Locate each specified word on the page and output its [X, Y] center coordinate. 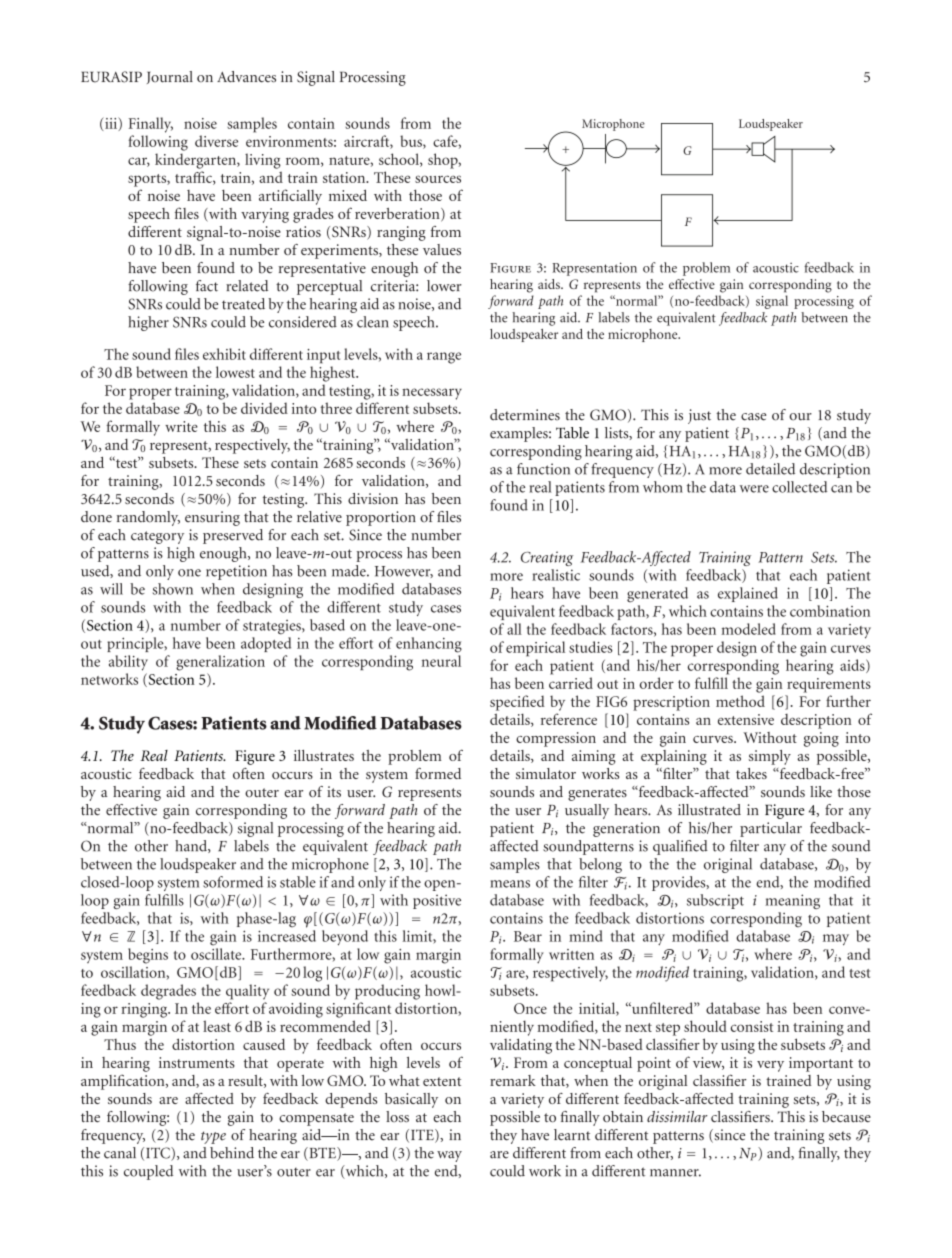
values [442, 249]
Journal [170, 77]
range [444, 358]
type [213, 1137]
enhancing [429, 645]
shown [173, 589]
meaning [792, 901]
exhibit [224, 354]
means [510, 884]
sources [438, 179]
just [699, 416]
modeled [748, 629]
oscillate [217, 954]
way [449, 1156]
